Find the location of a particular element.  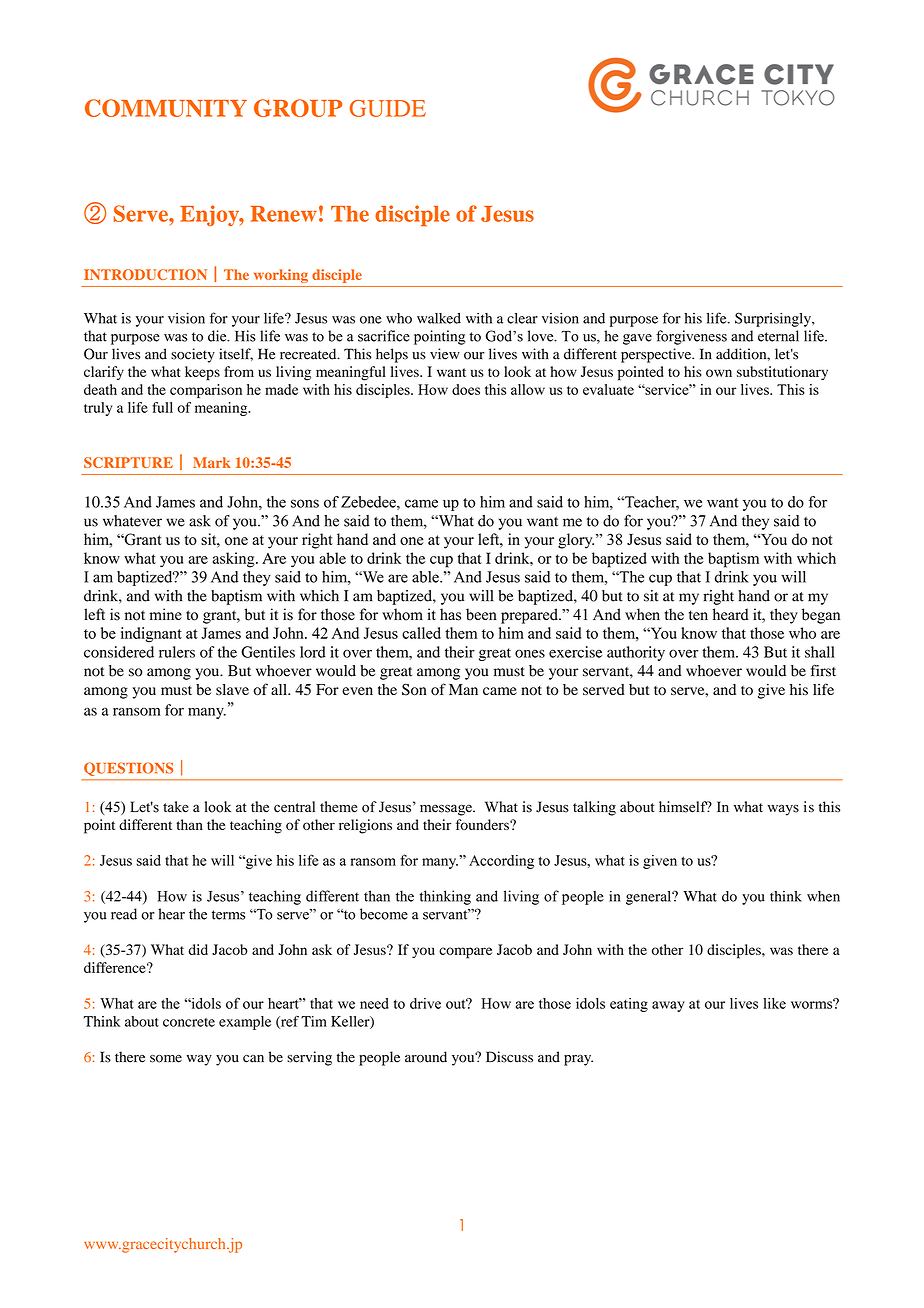

around is located at coordinates (426, 1057).
